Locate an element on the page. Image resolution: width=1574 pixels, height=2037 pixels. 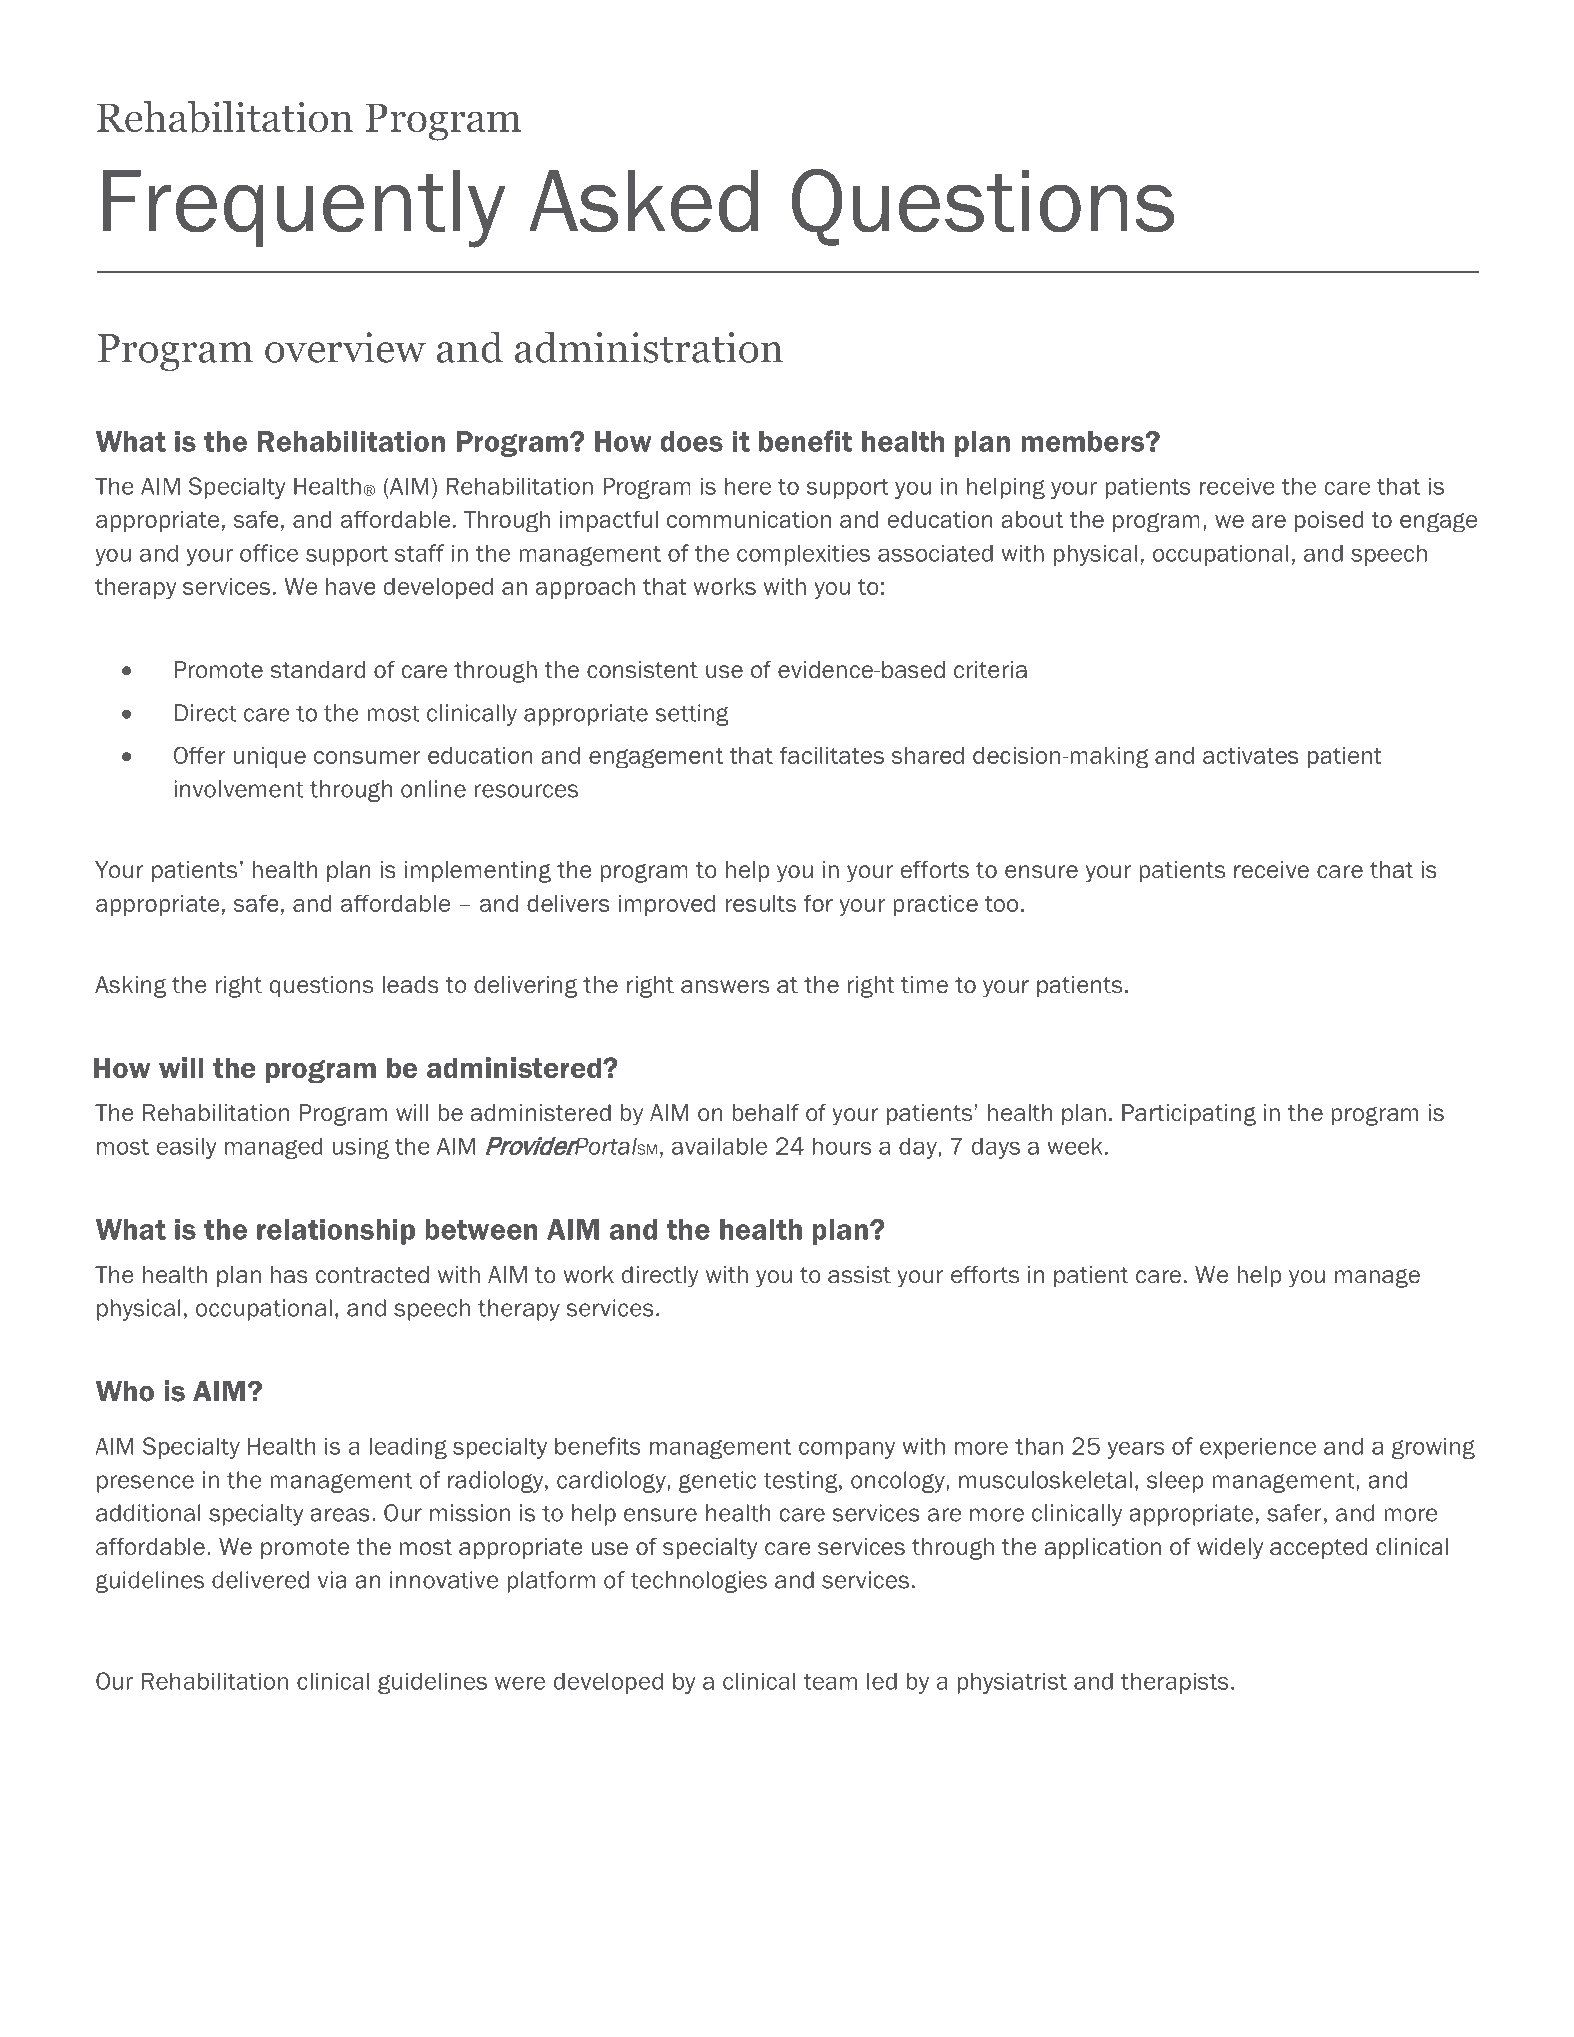
has is located at coordinates (289, 1275).
